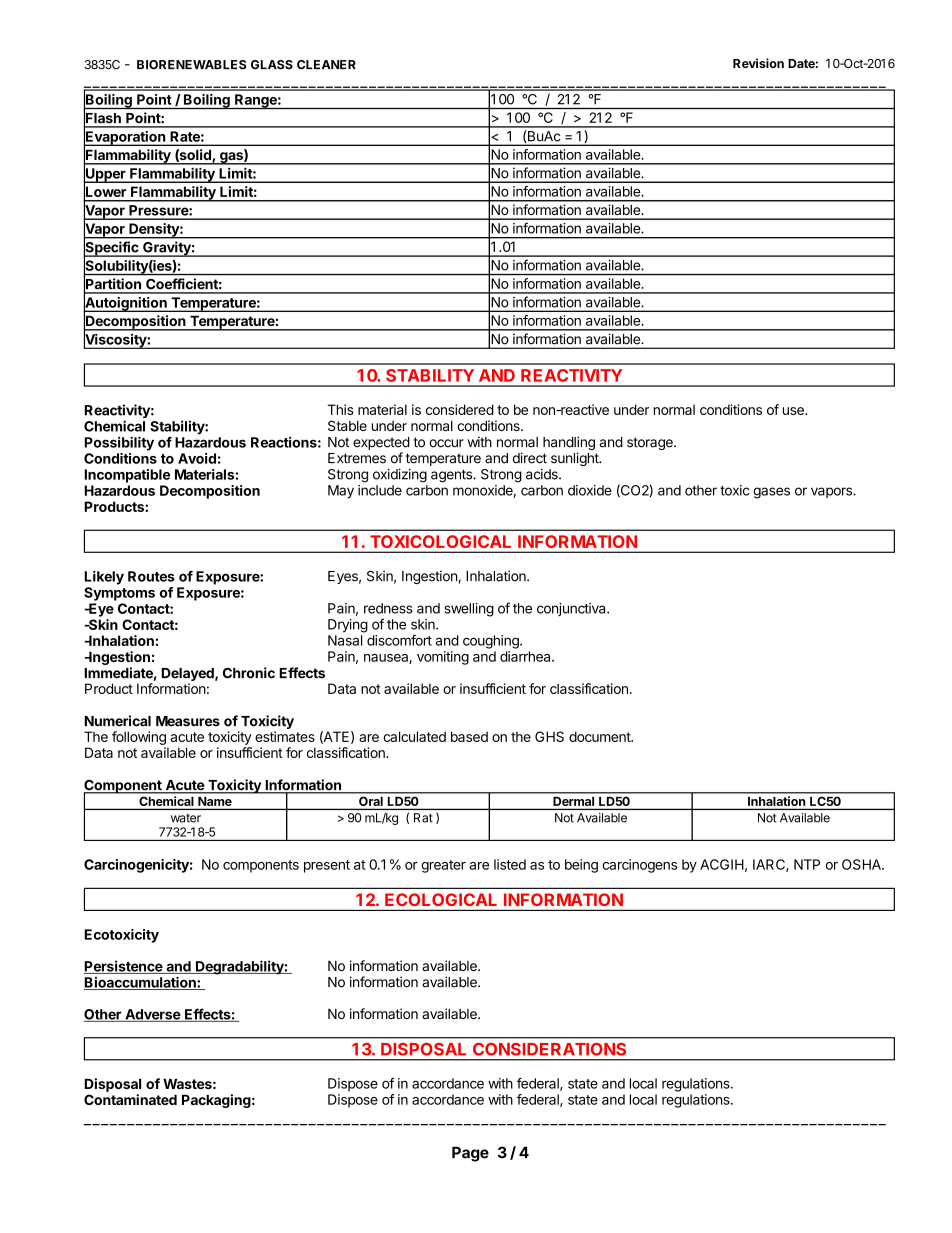  Describe the element at coordinates (272, 65) in the screenshot. I see `GLASS` at that location.
